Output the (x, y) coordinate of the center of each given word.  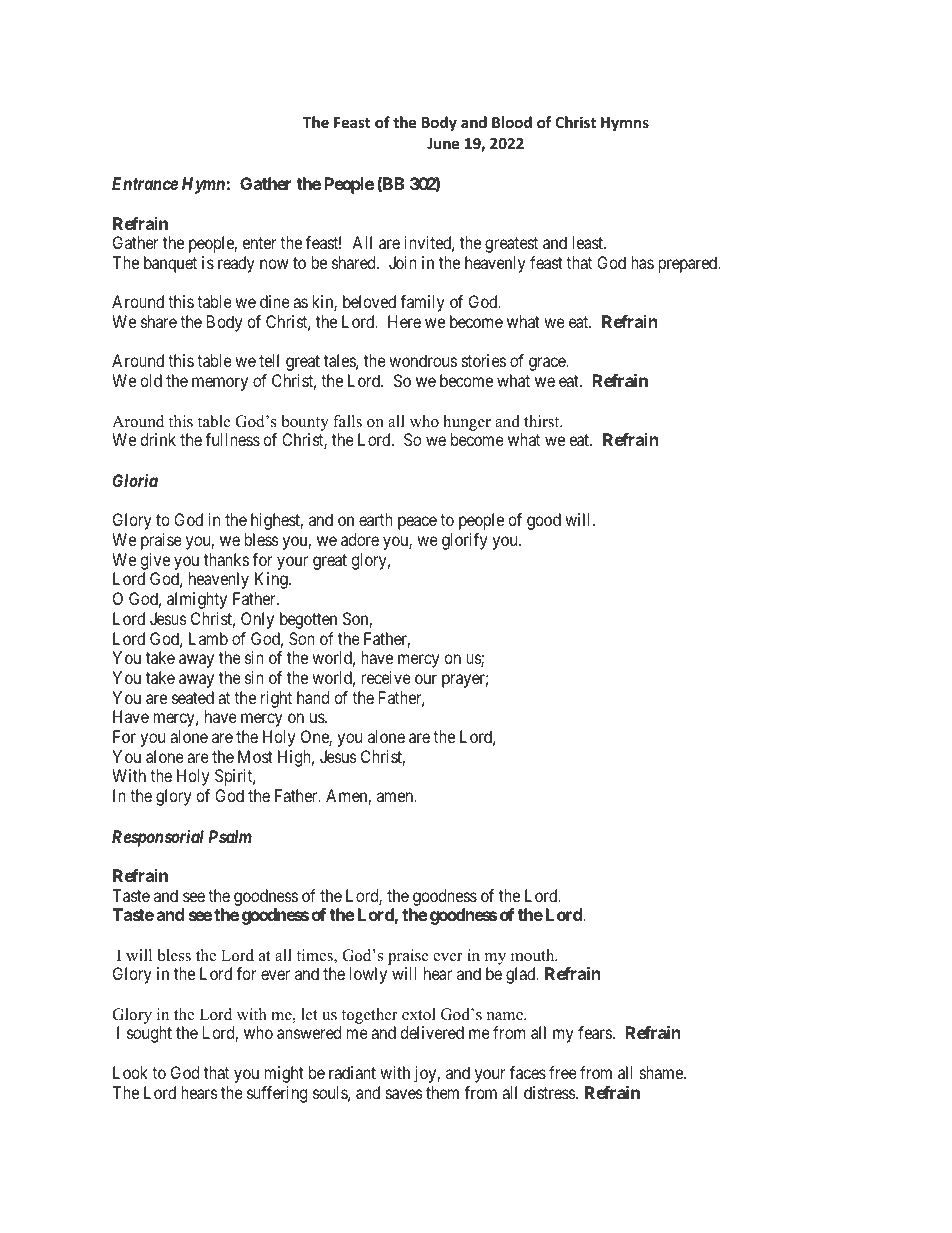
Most (255, 756)
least (588, 242)
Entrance (145, 183)
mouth (534, 955)
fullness (232, 439)
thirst (543, 421)
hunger (467, 423)
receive (386, 677)
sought (149, 1034)
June (443, 143)
